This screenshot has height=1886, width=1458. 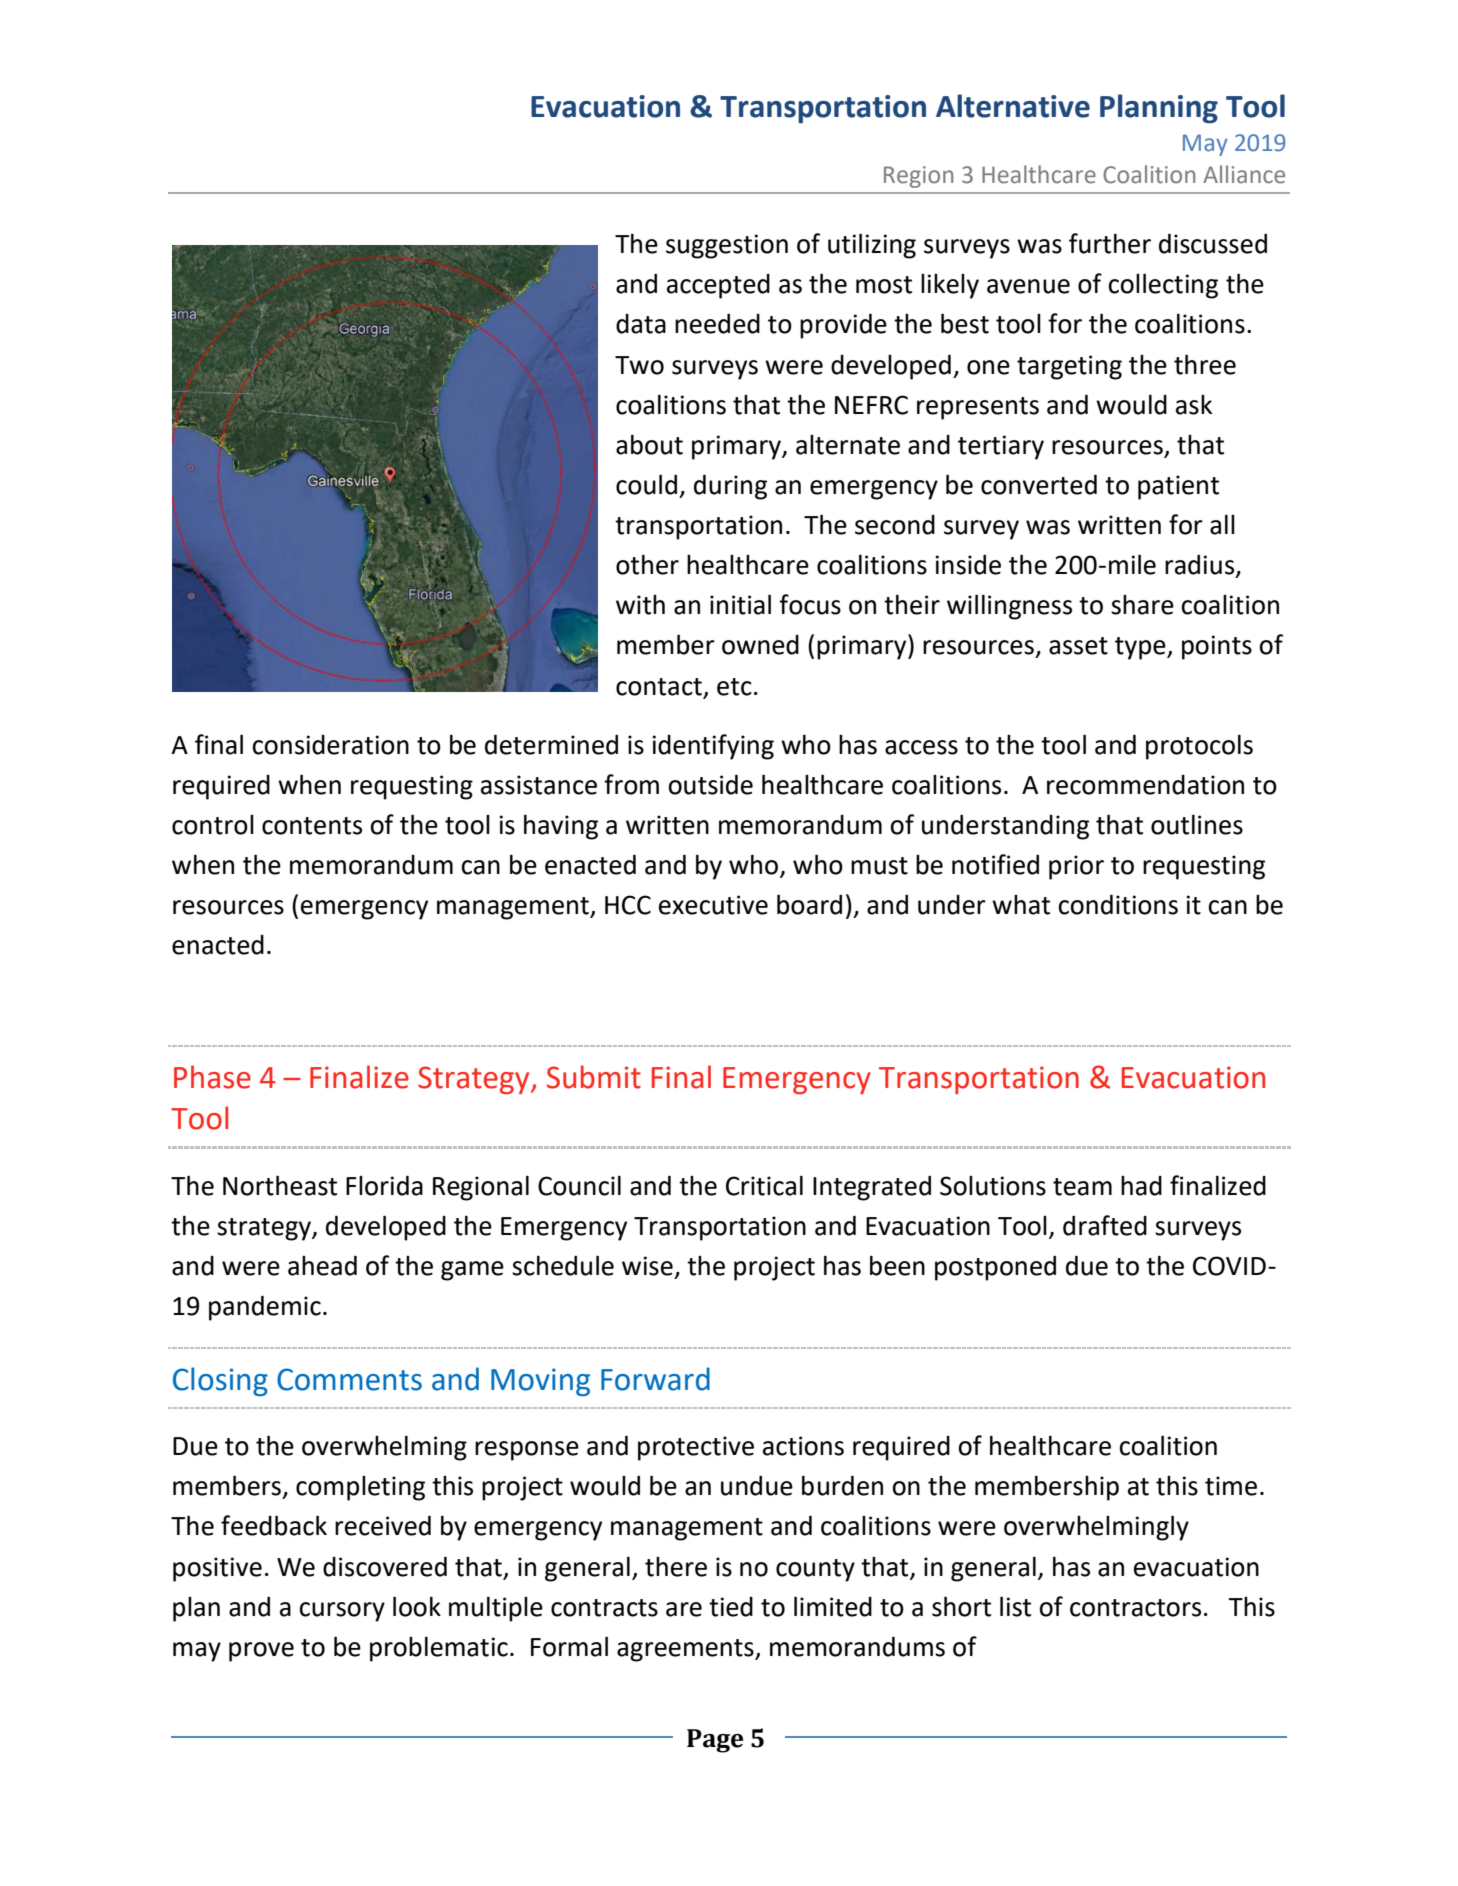 What do you see at coordinates (641, 324) in the screenshot?
I see `data` at bounding box center [641, 324].
